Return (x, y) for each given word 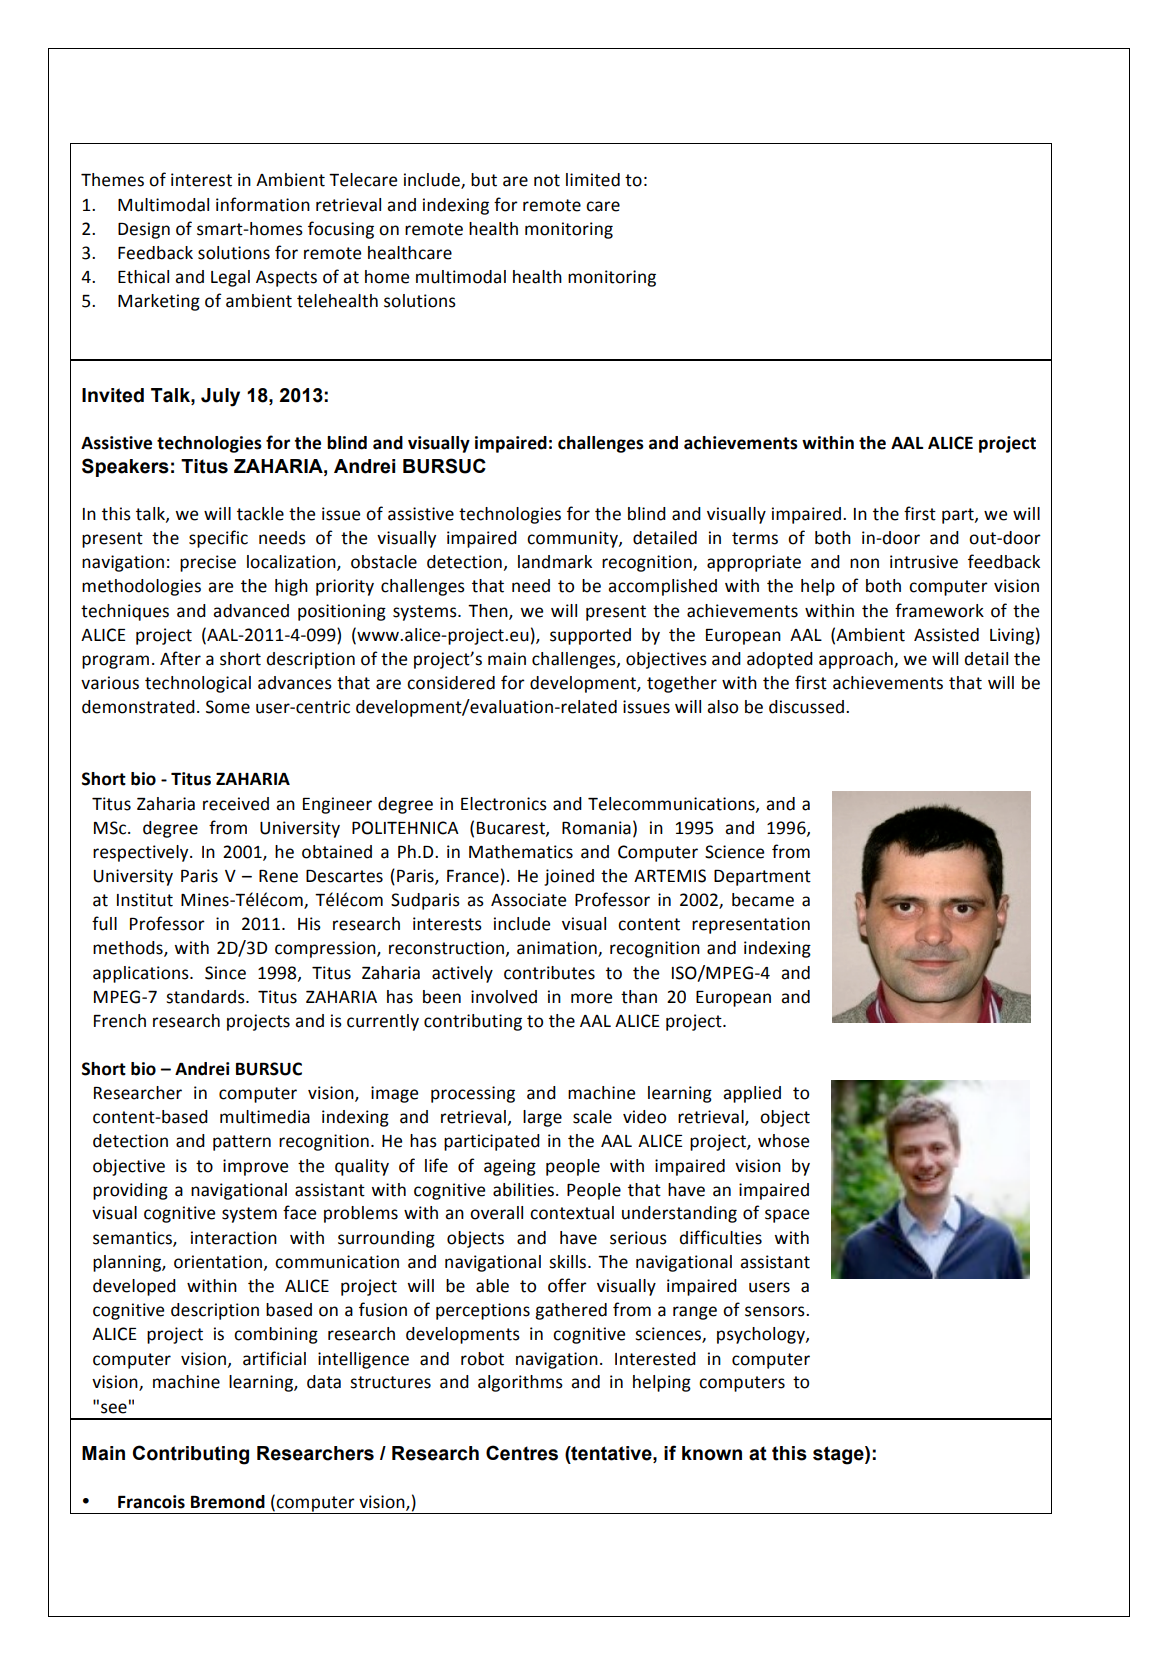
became (763, 900)
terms (755, 538)
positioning (342, 612)
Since (225, 973)
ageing (510, 1167)
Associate (528, 900)
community (573, 539)
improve (255, 1167)
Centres (522, 1453)
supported (590, 636)
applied (752, 1094)
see (114, 1408)
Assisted (946, 635)
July (220, 397)
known (712, 1453)
